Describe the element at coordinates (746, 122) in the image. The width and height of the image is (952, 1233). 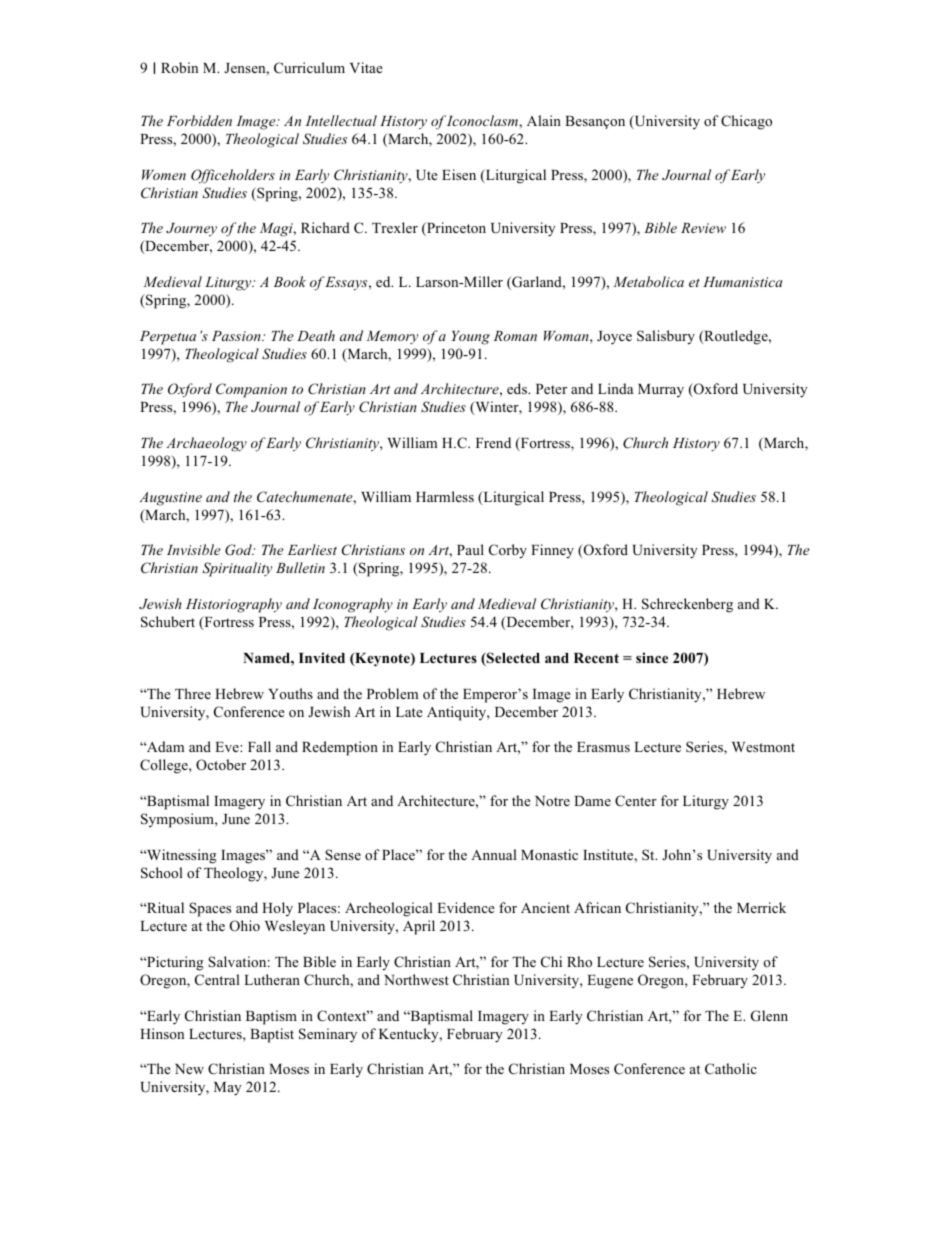
I see `Chicago` at that location.
